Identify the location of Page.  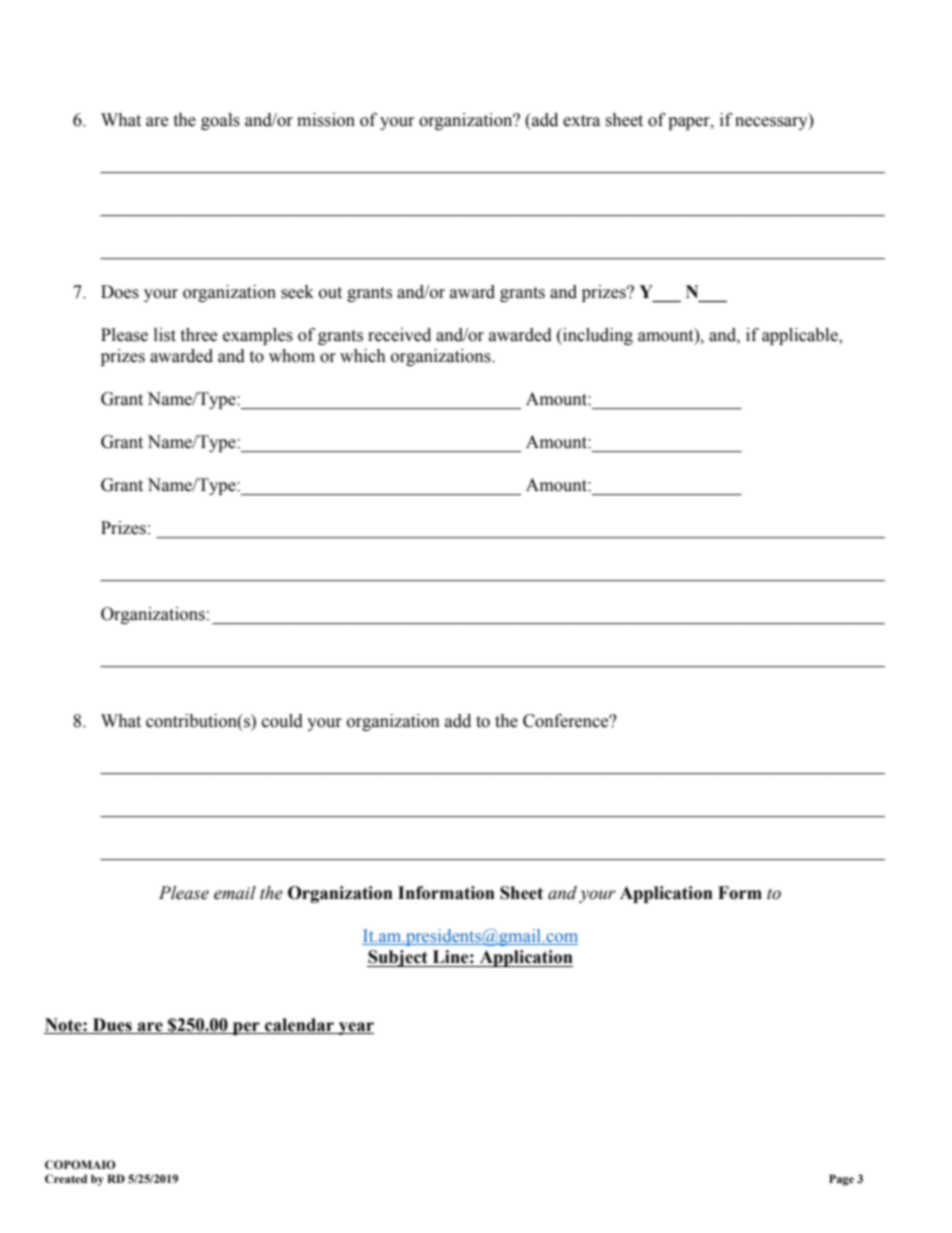
(841, 1180).
